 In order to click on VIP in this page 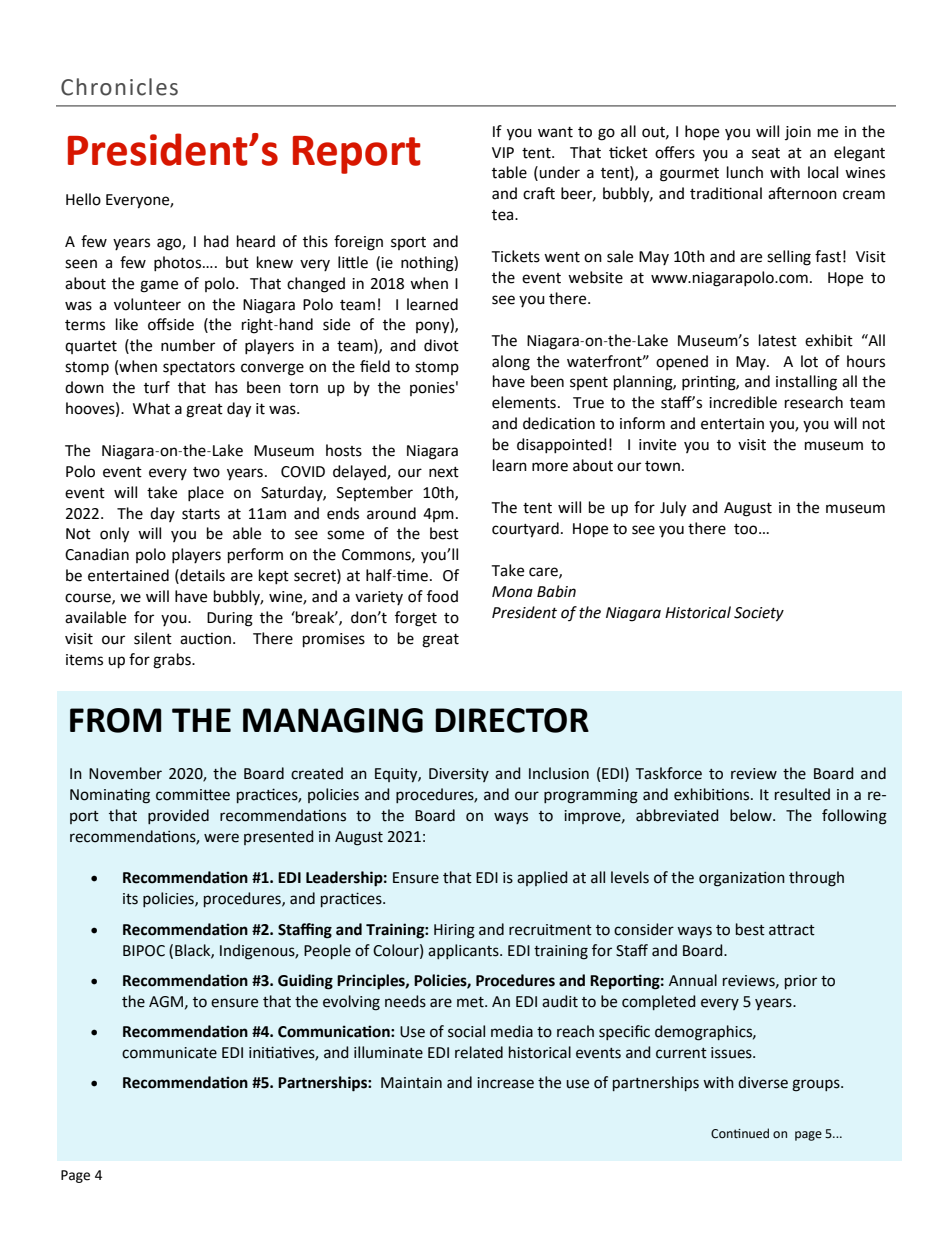, I will do `click(503, 152)`.
